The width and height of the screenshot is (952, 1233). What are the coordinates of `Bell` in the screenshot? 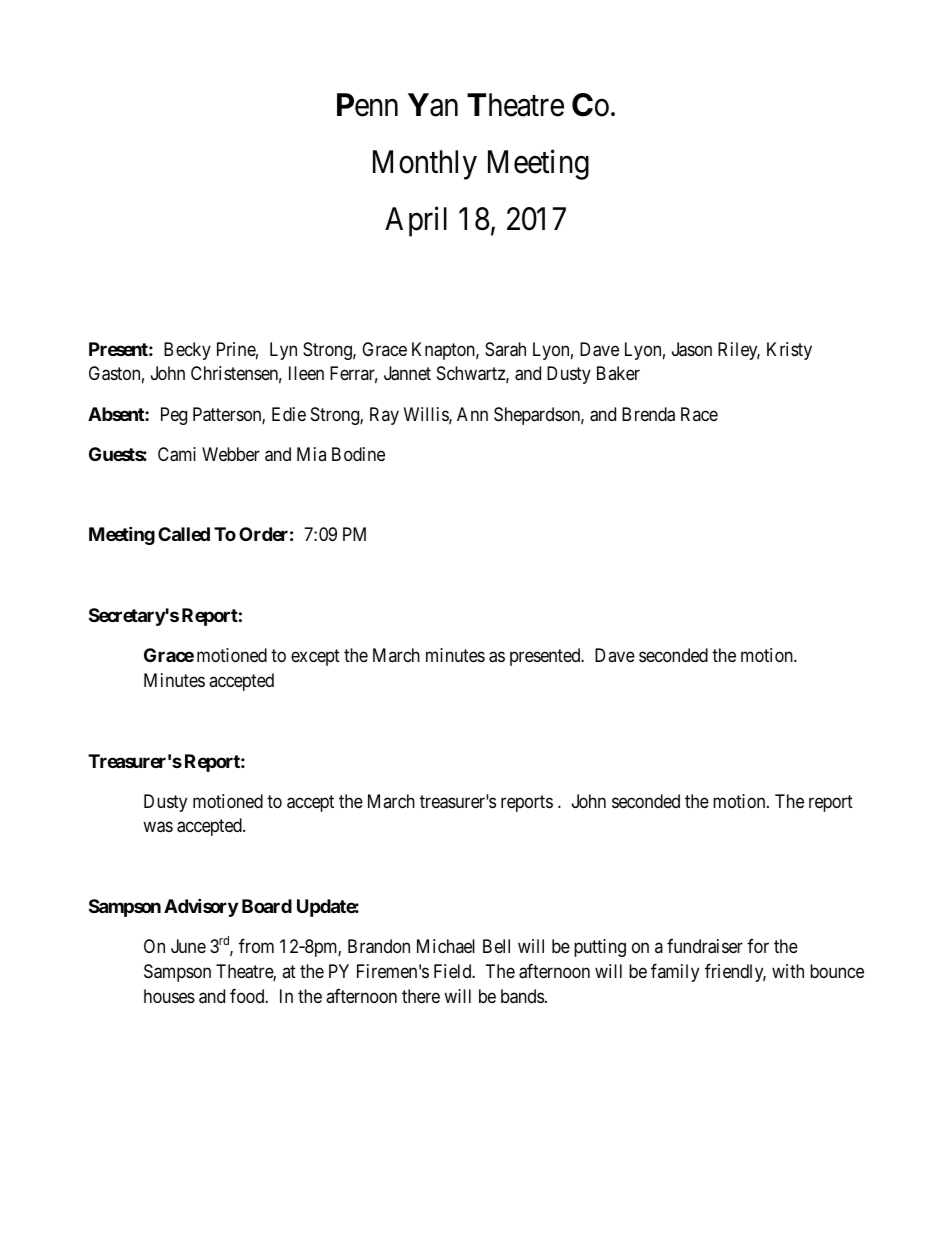 It's located at (496, 946).
